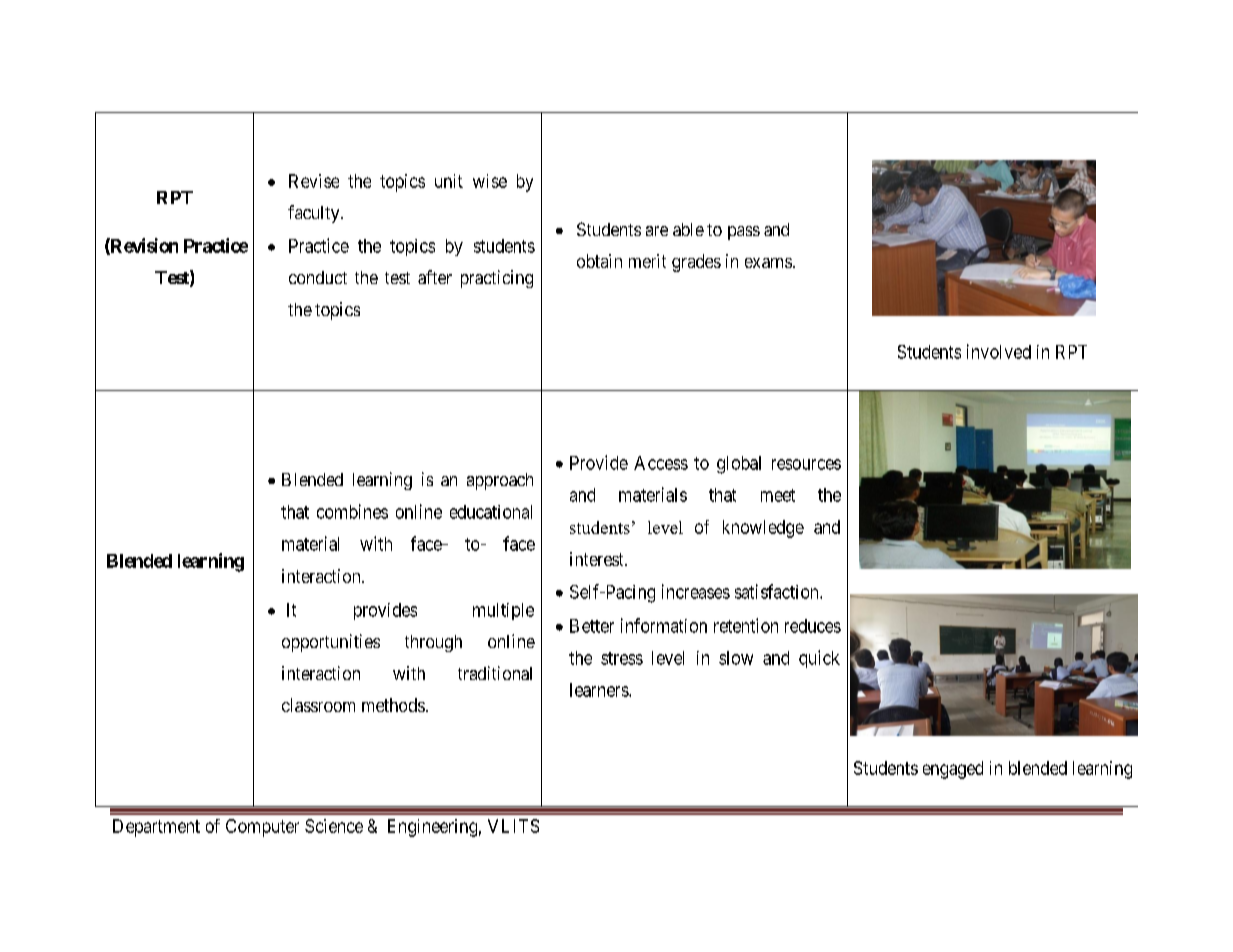 Image resolution: width=1233 pixels, height=952 pixels. I want to click on wise, so click(490, 181).
